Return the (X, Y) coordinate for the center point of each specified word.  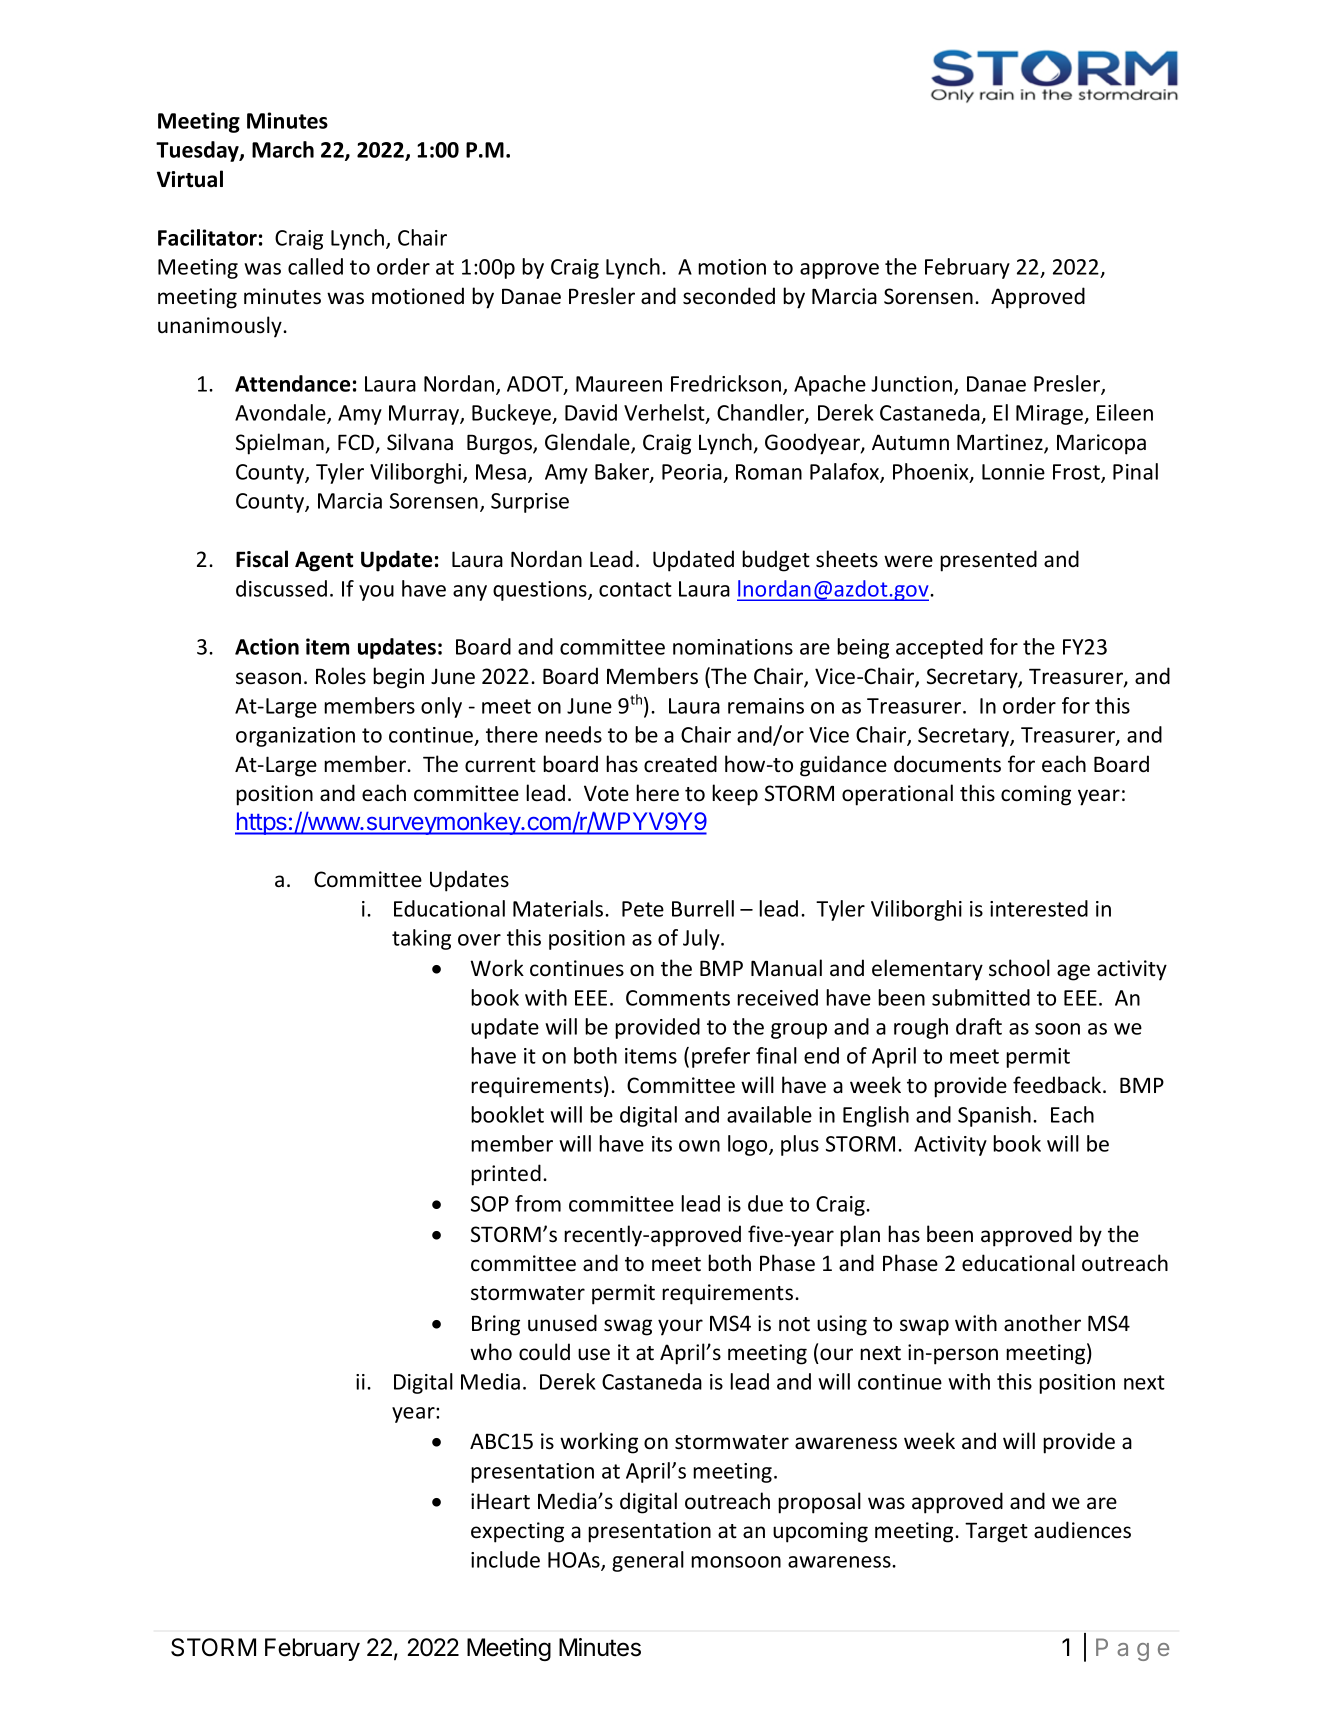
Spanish (994, 1116)
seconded (729, 296)
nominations (733, 647)
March (283, 149)
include (505, 1559)
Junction (913, 385)
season (268, 678)
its (662, 1144)
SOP (490, 1204)
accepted (939, 648)
